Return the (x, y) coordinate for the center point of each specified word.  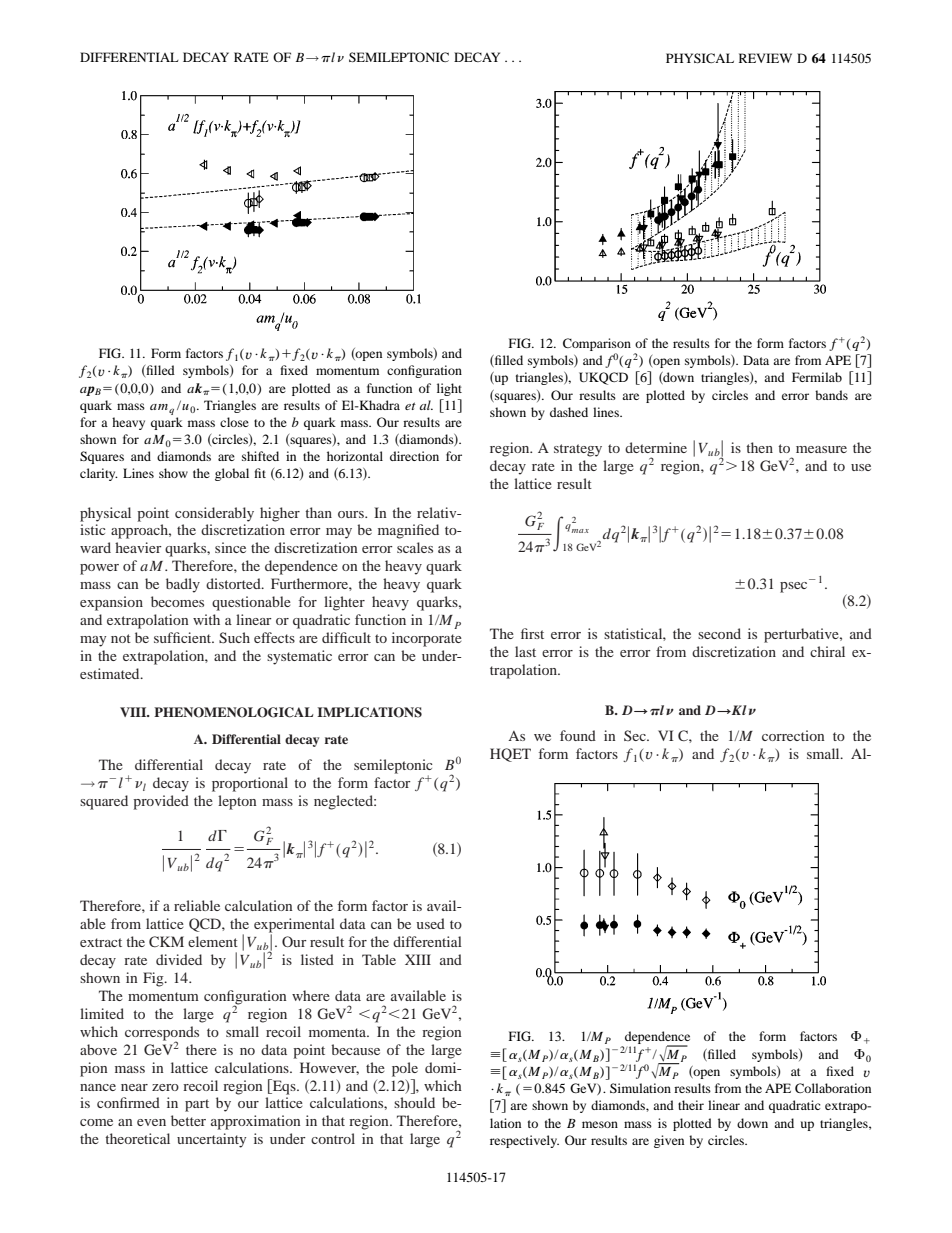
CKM (166, 941)
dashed (569, 412)
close (234, 422)
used (430, 923)
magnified (408, 531)
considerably (214, 514)
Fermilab (817, 377)
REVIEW (765, 58)
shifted (260, 456)
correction (793, 735)
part (197, 1105)
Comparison (597, 346)
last (525, 651)
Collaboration (833, 1088)
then (759, 447)
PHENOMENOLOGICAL (234, 712)
